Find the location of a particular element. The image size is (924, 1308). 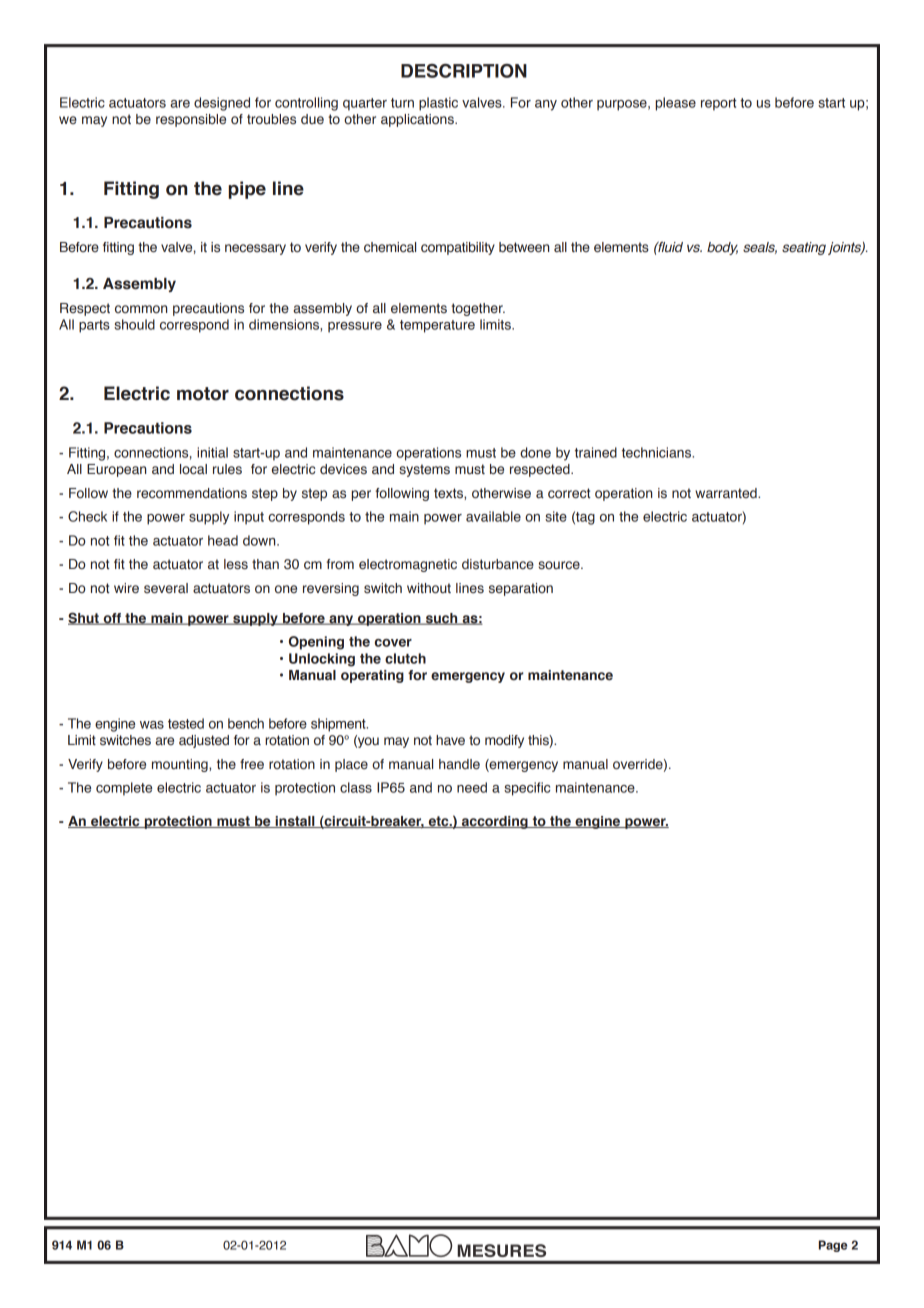

complete is located at coordinates (124, 789).
